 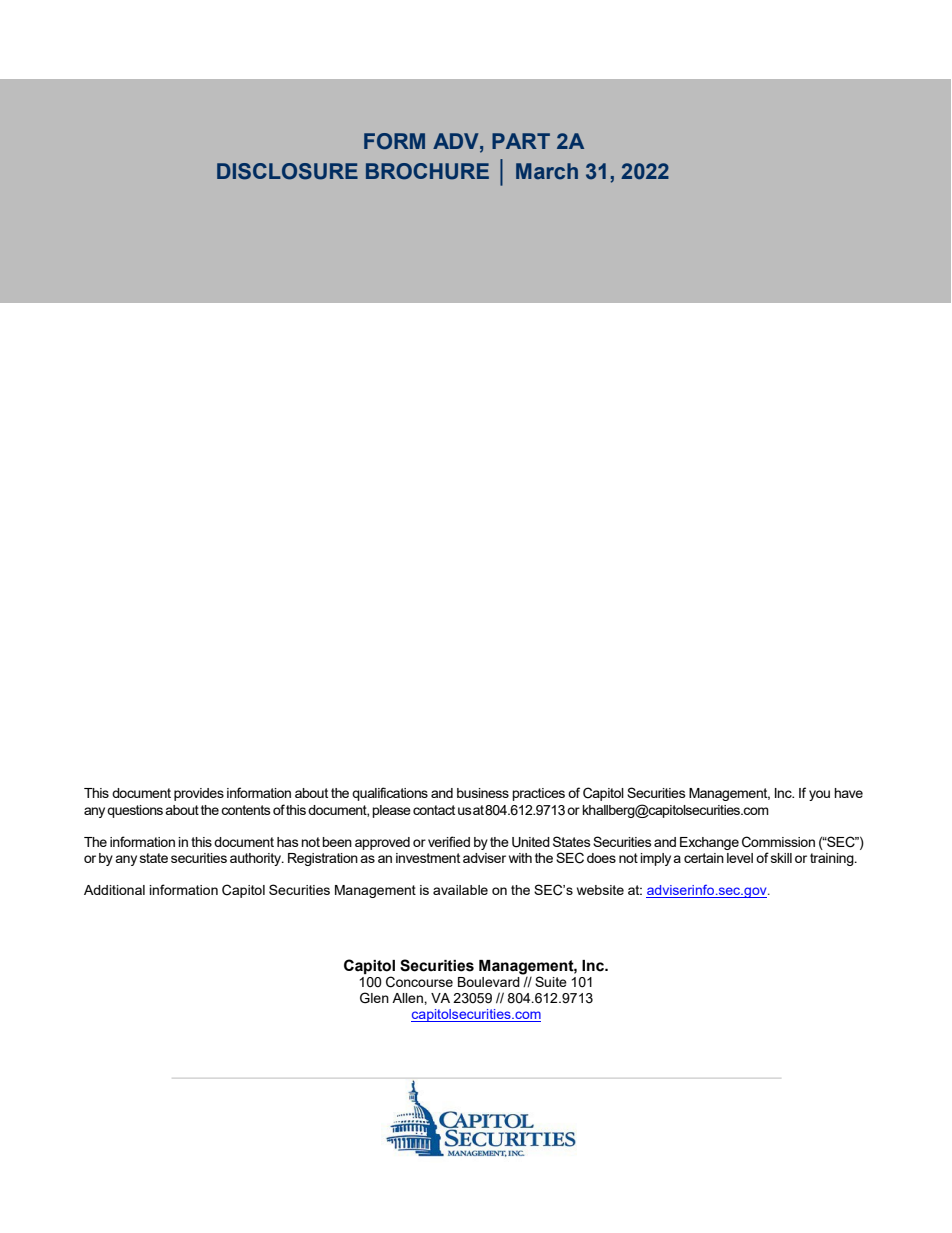 I want to click on provides, so click(x=199, y=794).
